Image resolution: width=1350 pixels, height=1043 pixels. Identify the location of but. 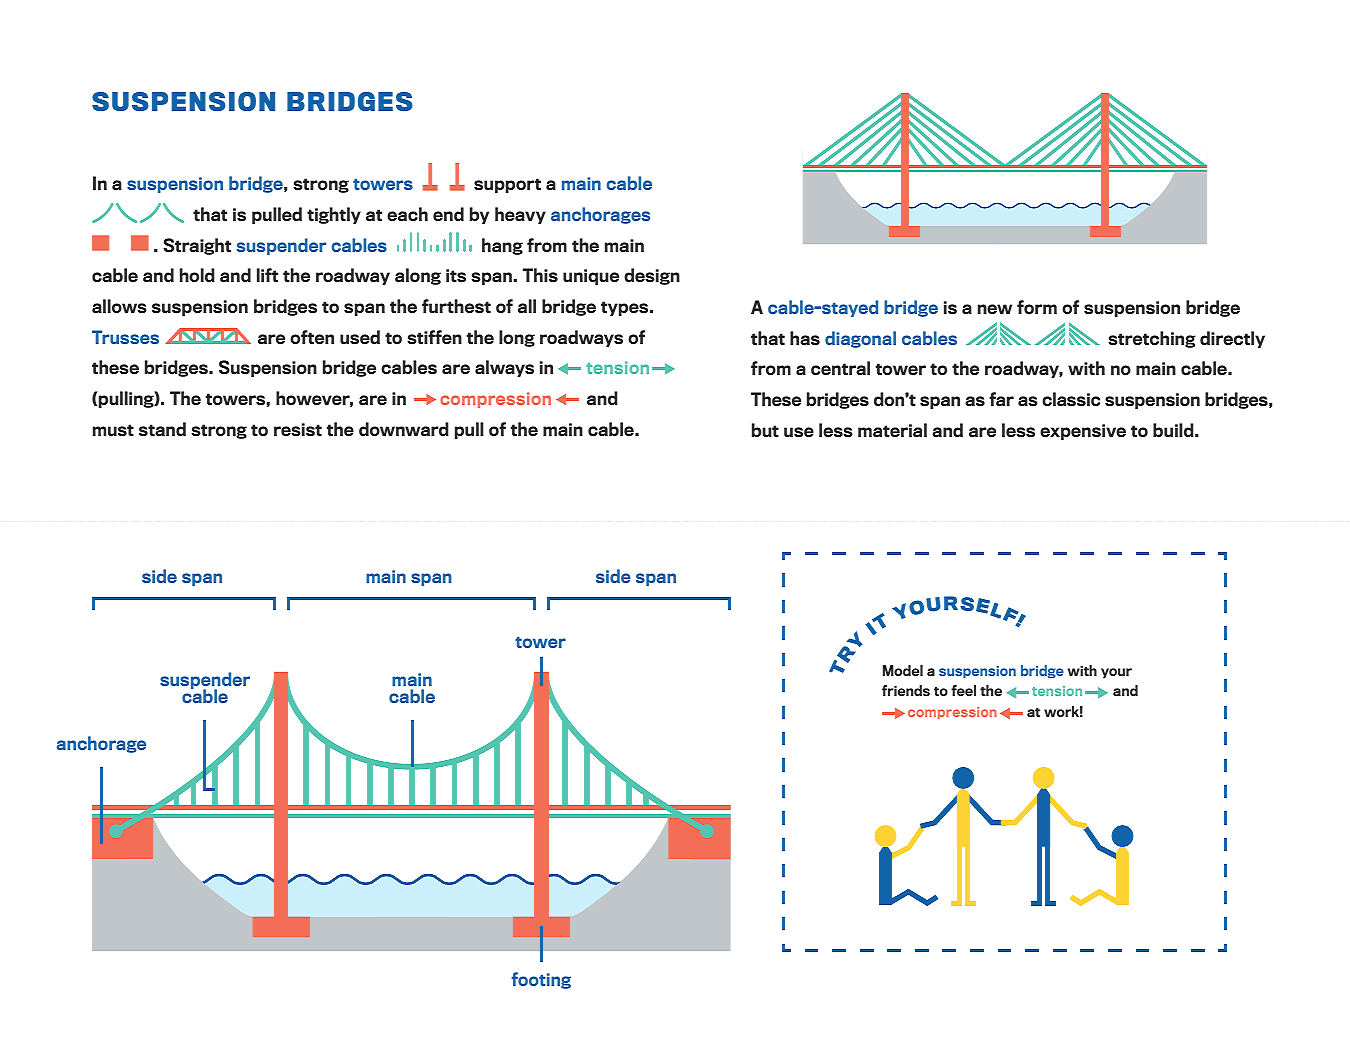
(765, 430).
